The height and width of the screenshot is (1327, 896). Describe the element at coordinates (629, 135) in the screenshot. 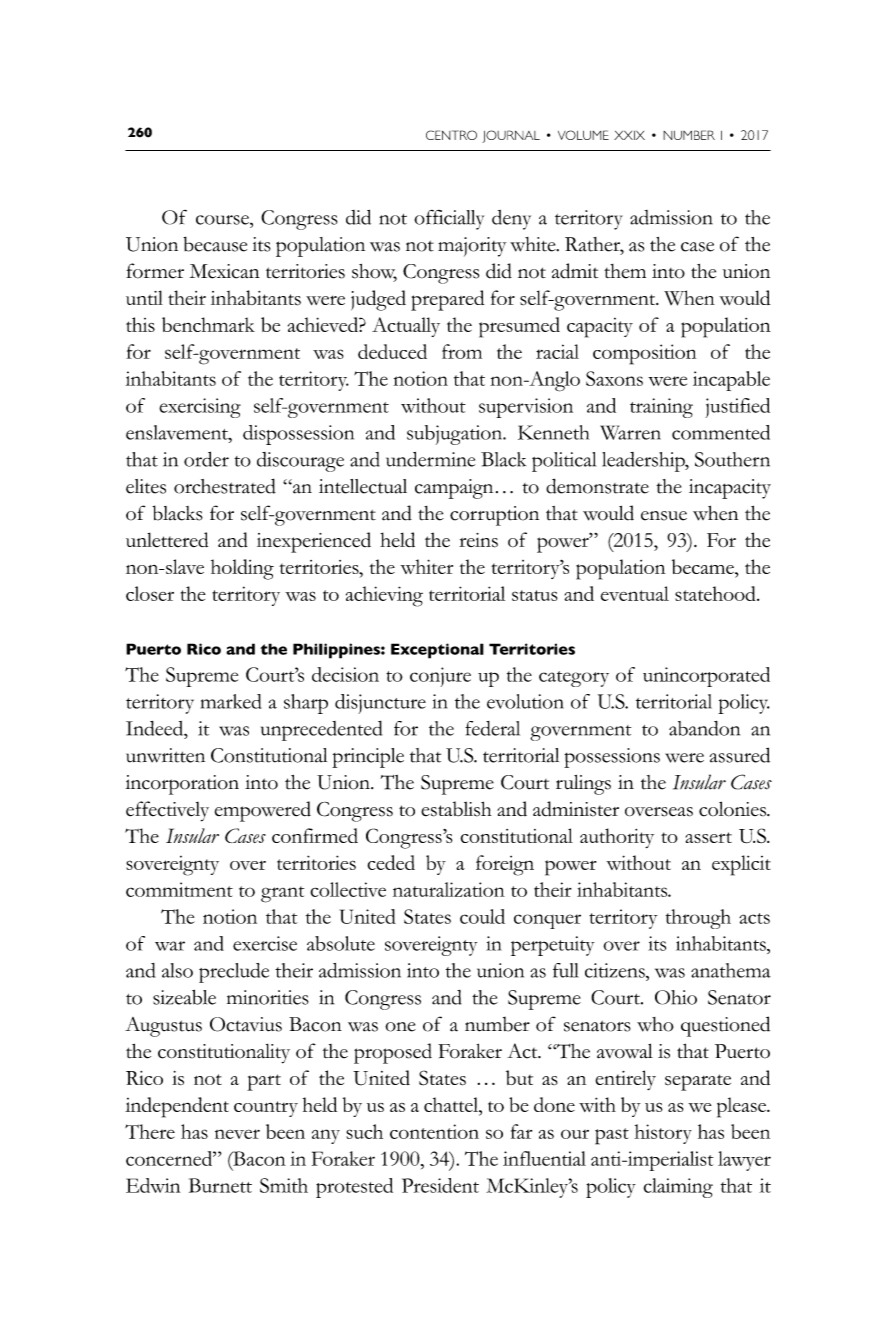

I see `XXIX` at that location.
